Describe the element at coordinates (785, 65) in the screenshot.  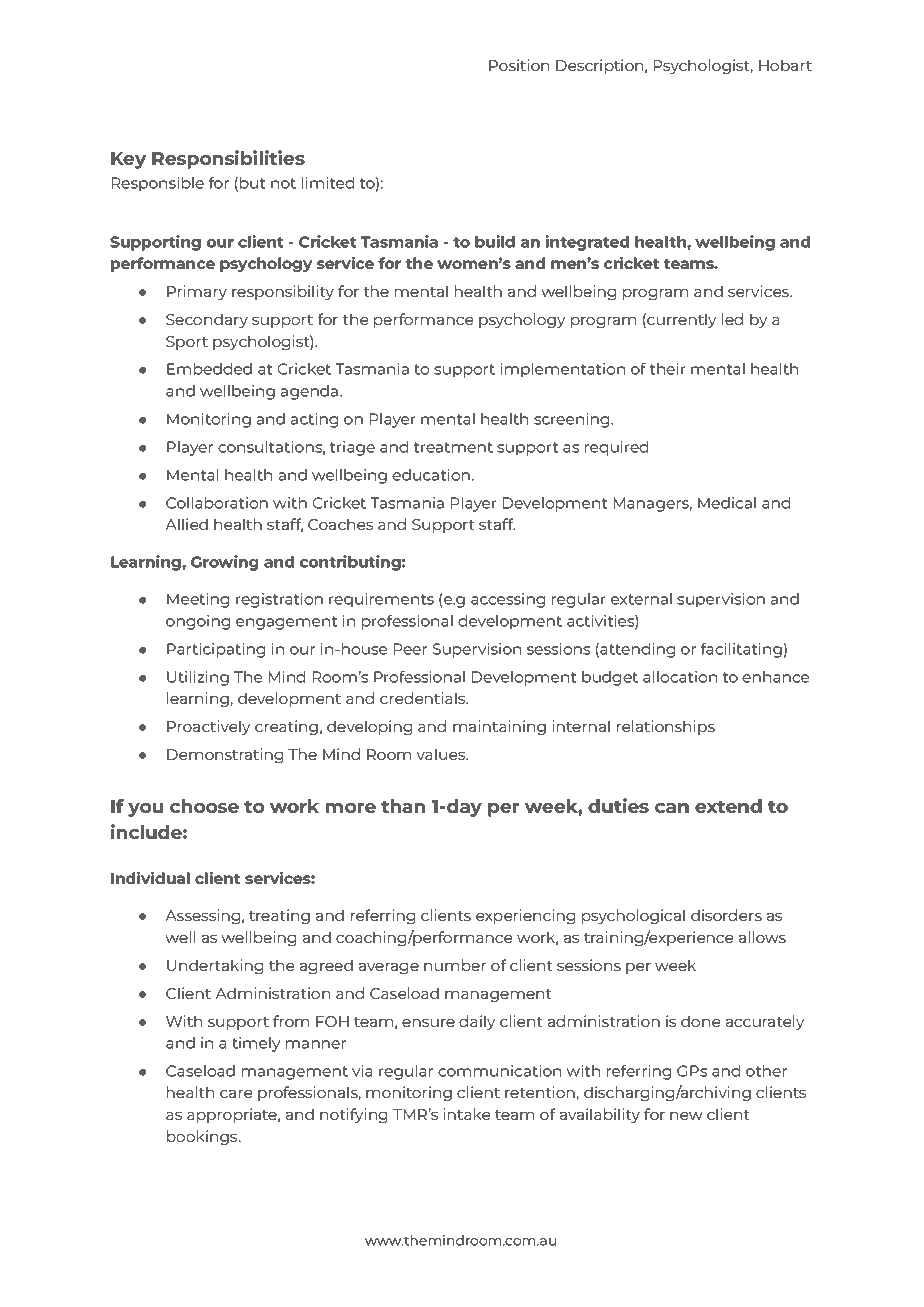
I see `Hobart` at that location.
